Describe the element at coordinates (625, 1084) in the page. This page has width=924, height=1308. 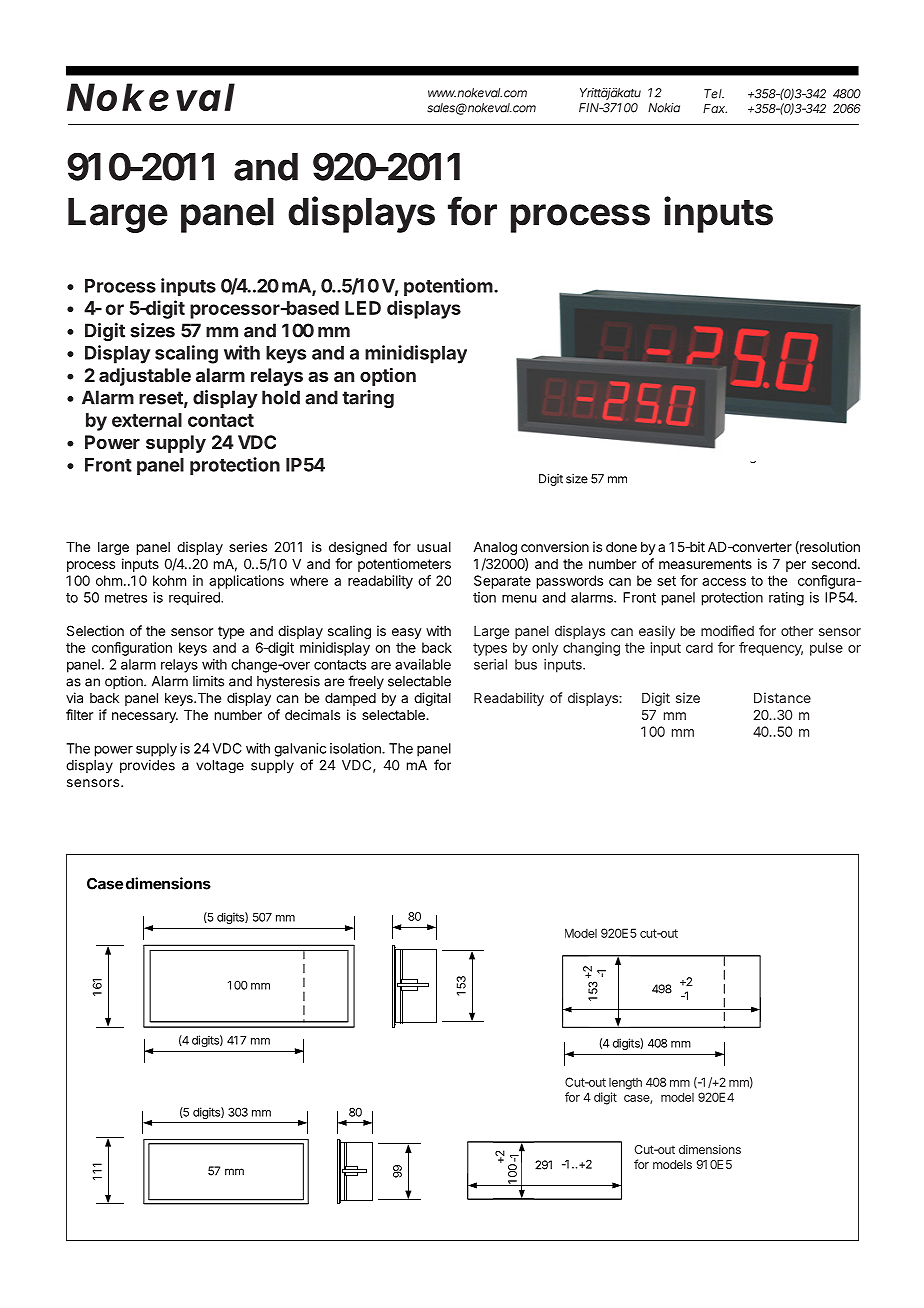
I see `length` at that location.
